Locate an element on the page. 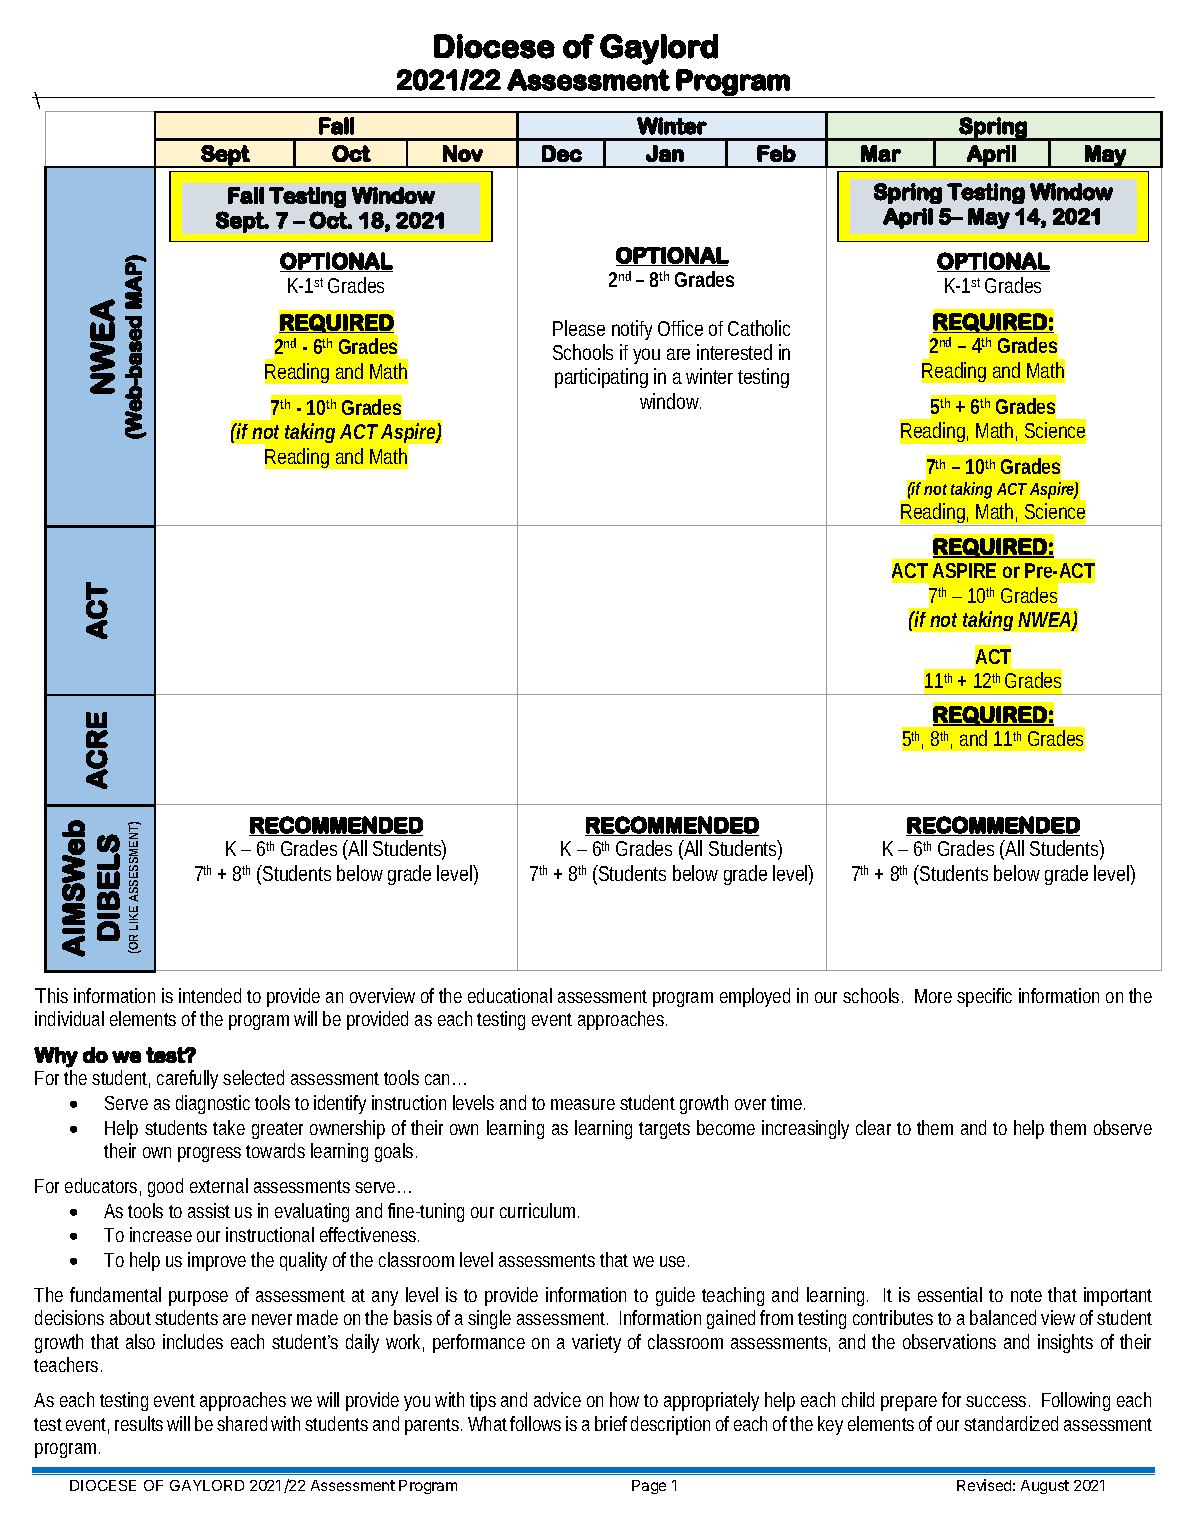 The width and height of the page is (1187, 1536). follows is located at coordinates (535, 1423).
